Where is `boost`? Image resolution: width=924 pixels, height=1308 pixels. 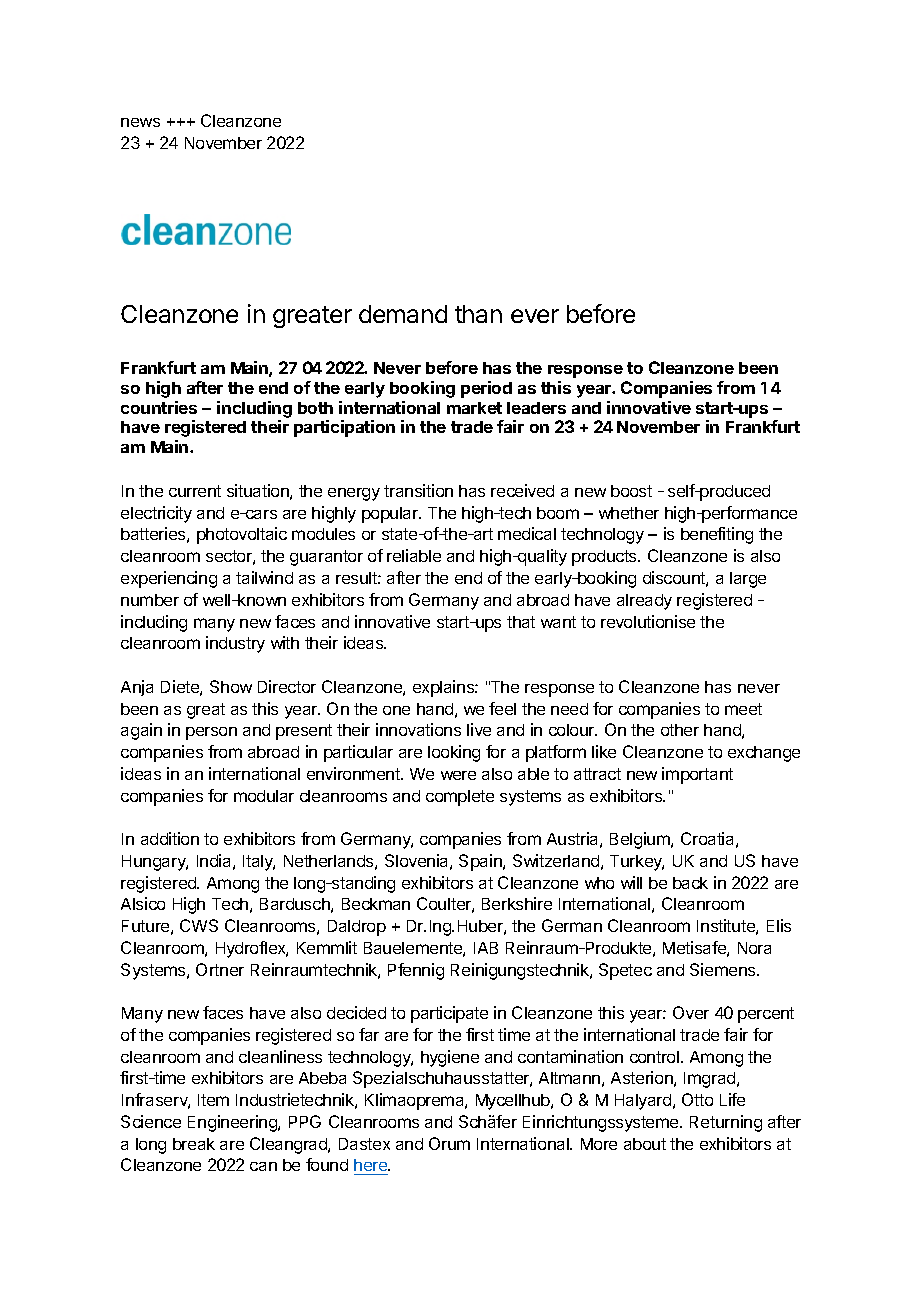
boost is located at coordinates (631, 491).
